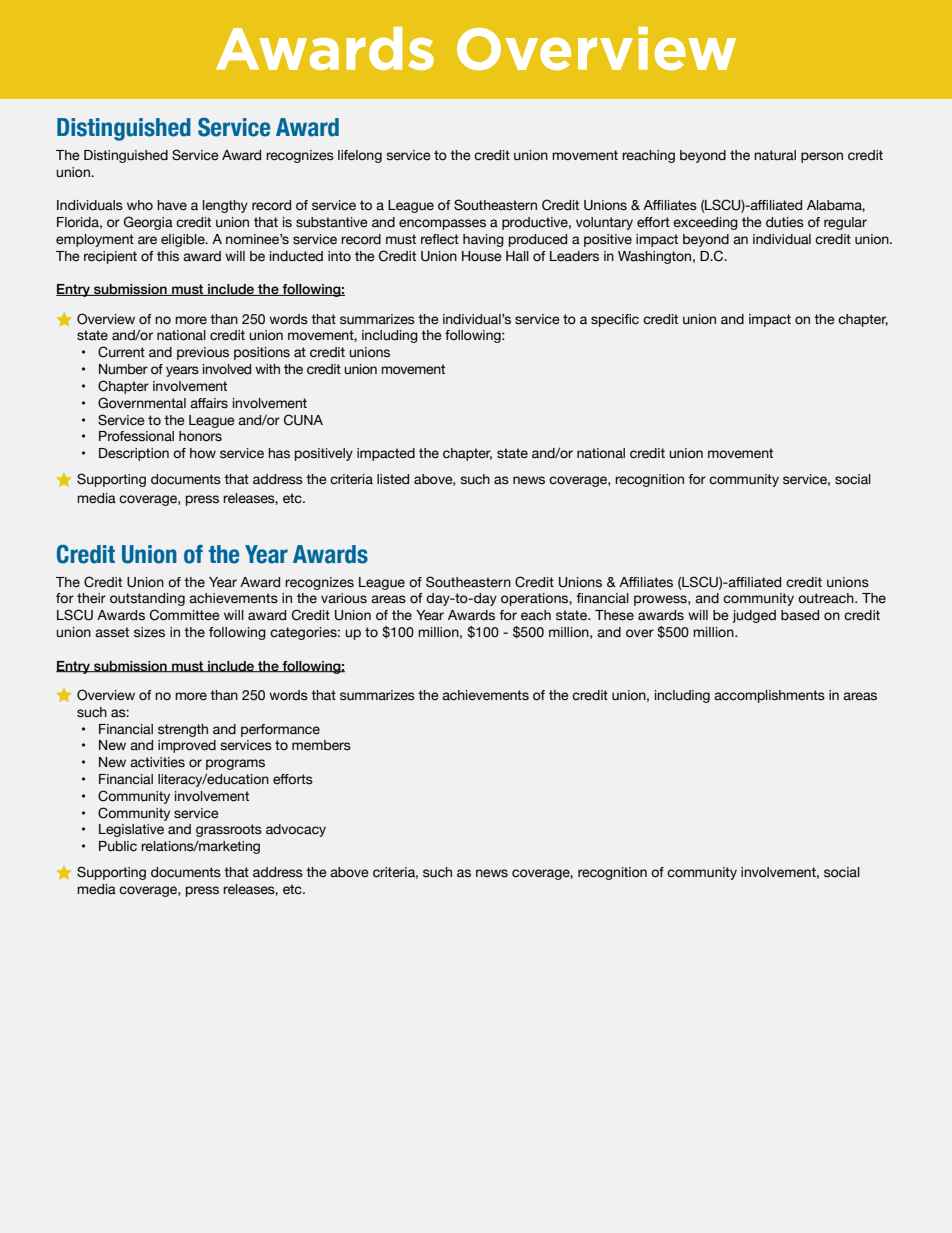 The width and height of the screenshot is (952, 1233). Describe the element at coordinates (615, 320) in the screenshot. I see `specific` at that location.
